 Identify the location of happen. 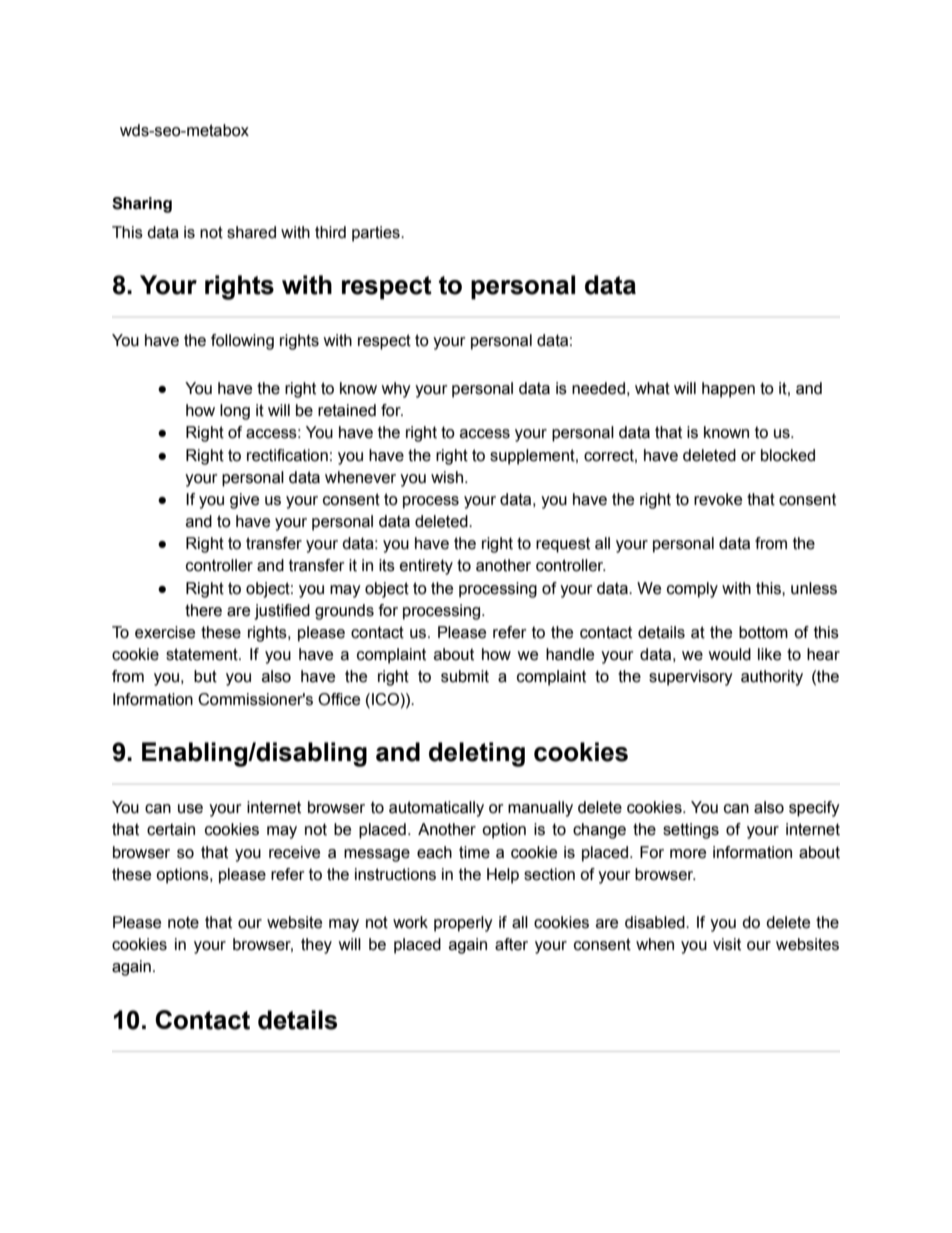
(728, 390).
